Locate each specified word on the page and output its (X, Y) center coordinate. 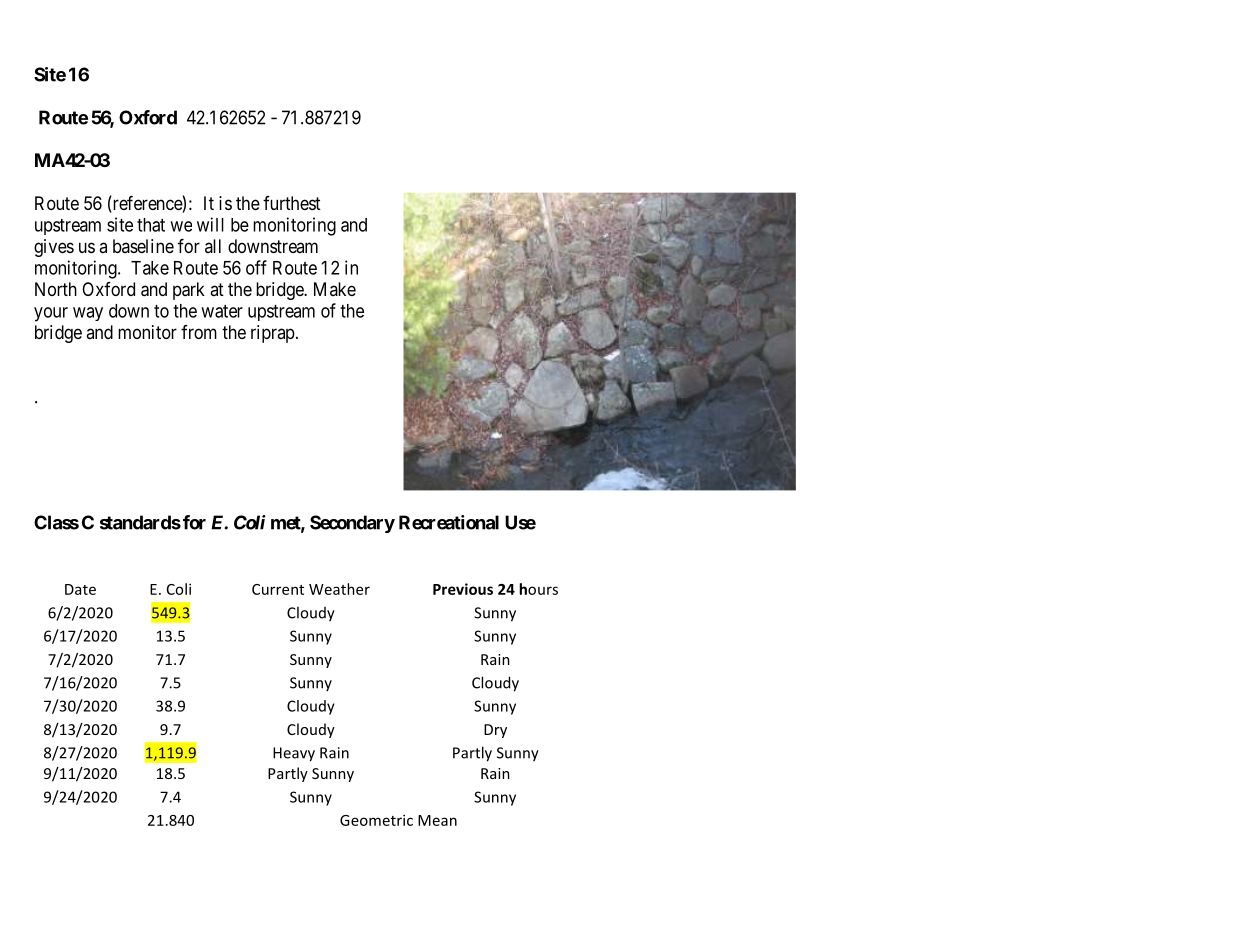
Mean (437, 820)
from (199, 332)
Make (335, 289)
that (151, 225)
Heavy (294, 754)
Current (278, 589)
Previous (463, 589)
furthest (292, 203)
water (222, 311)
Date (80, 589)
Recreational (449, 522)
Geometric (376, 820)
